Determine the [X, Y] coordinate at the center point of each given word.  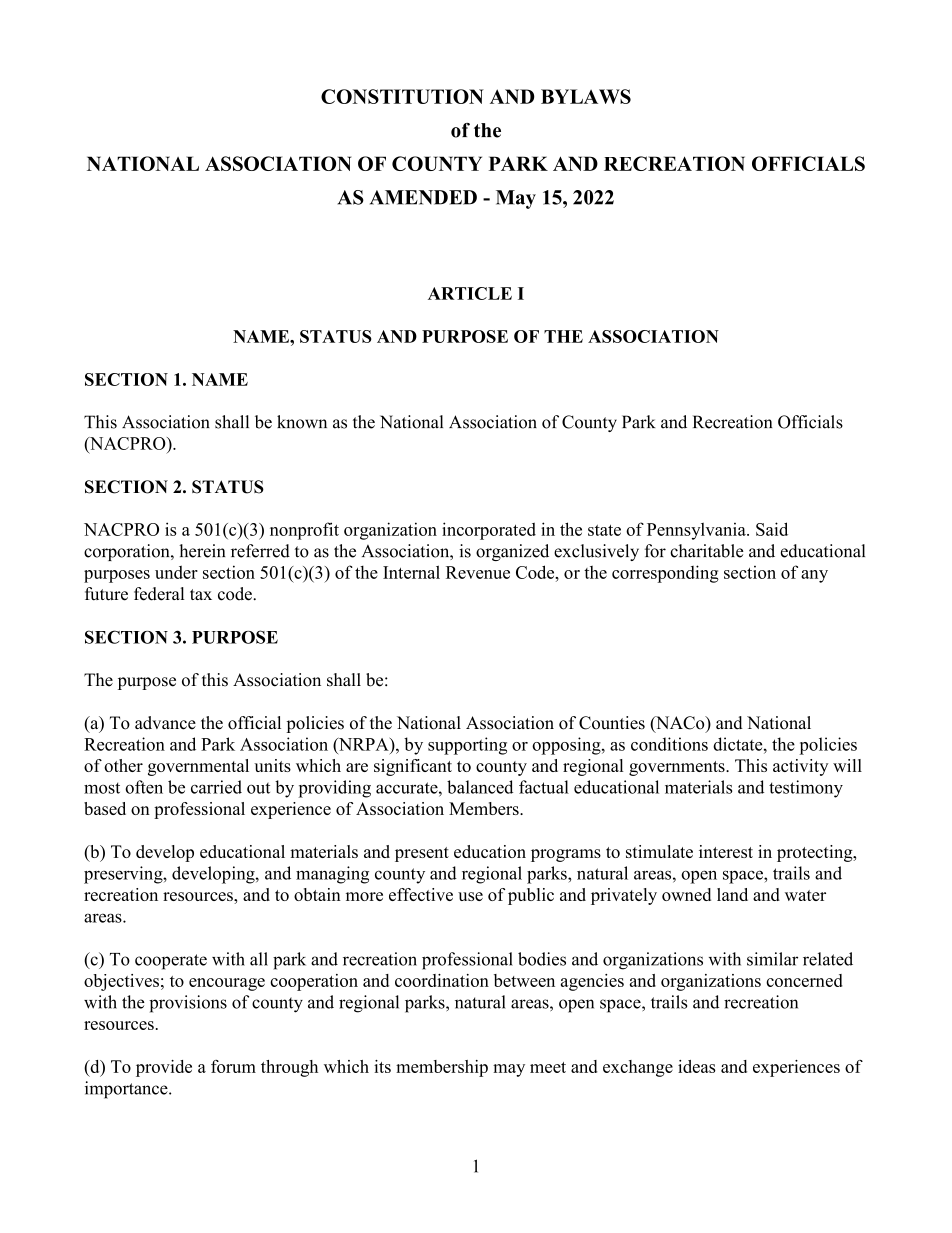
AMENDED [423, 197]
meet [548, 1067]
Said [772, 529]
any [814, 576]
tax [201, 594]
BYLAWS [586, 96]
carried [216, 787]
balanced [480, 787]
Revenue [478, 572]
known [302, 422]
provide [164, 1068]
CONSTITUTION [402, 96]
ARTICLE [470, 293]
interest [726, 851]
